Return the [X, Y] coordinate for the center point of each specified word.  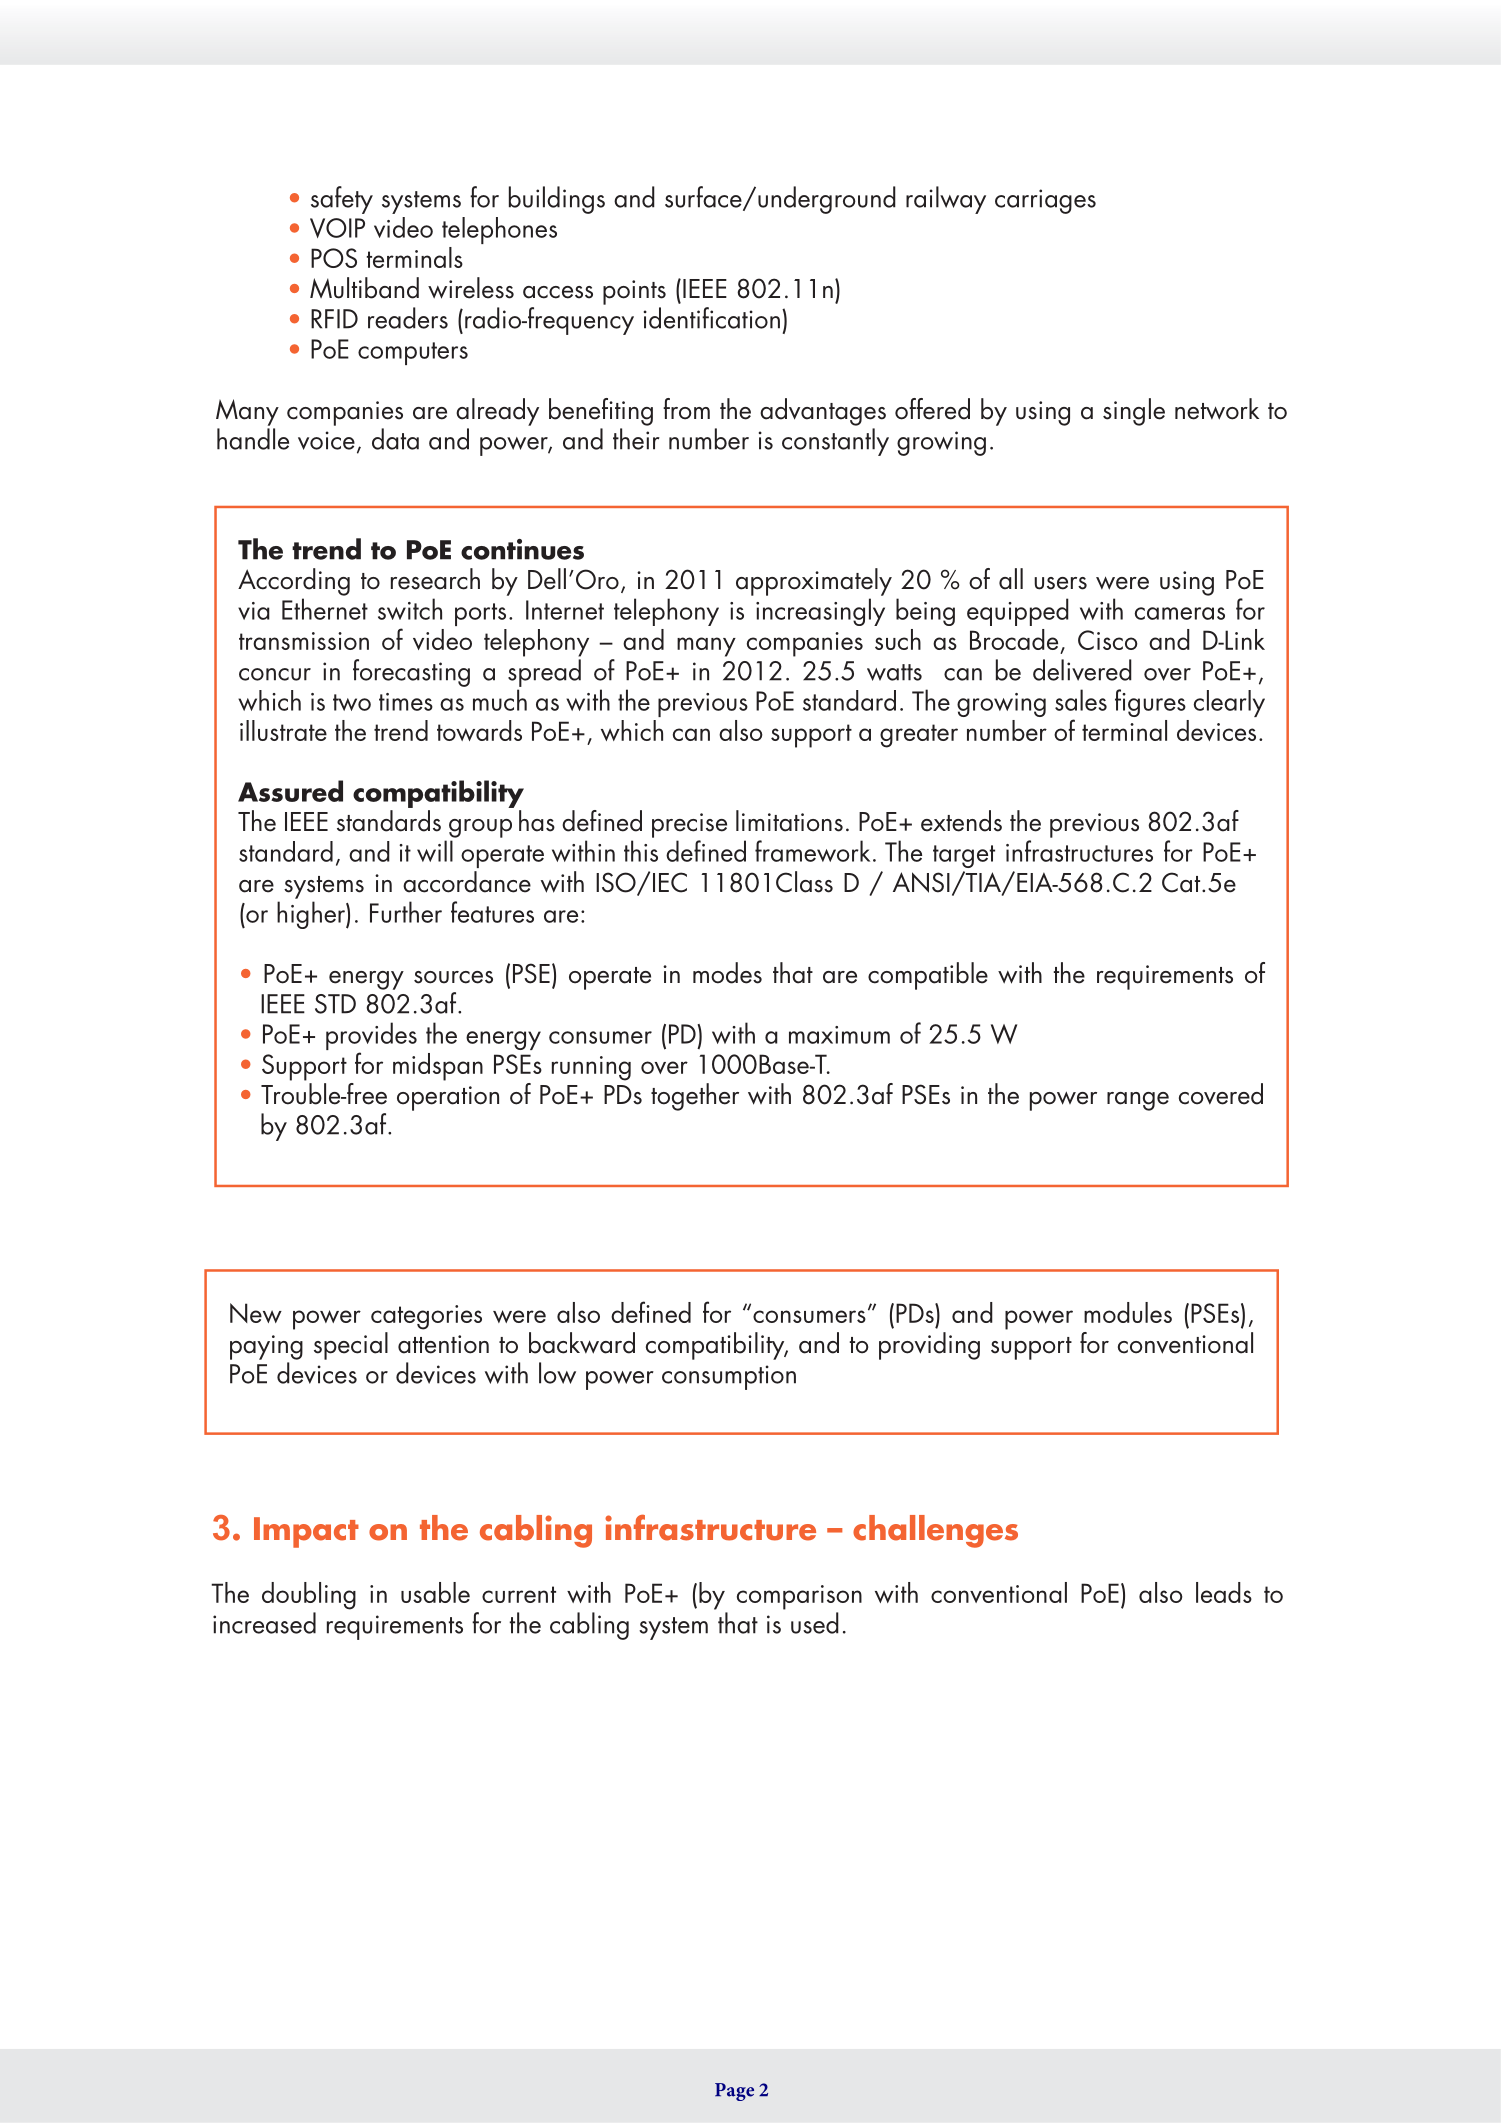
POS [334, 258]
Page [734, 2092]
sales [1081, 700]
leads [1224, 1592]
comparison [799, 1597]
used [815, 1623]
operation [448, 1098]
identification [712, 318]
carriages [1045, 201]
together [695, 1097]
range [1138, 1101]
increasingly [820, 612]
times [406, 702]
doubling [309, 1596]
